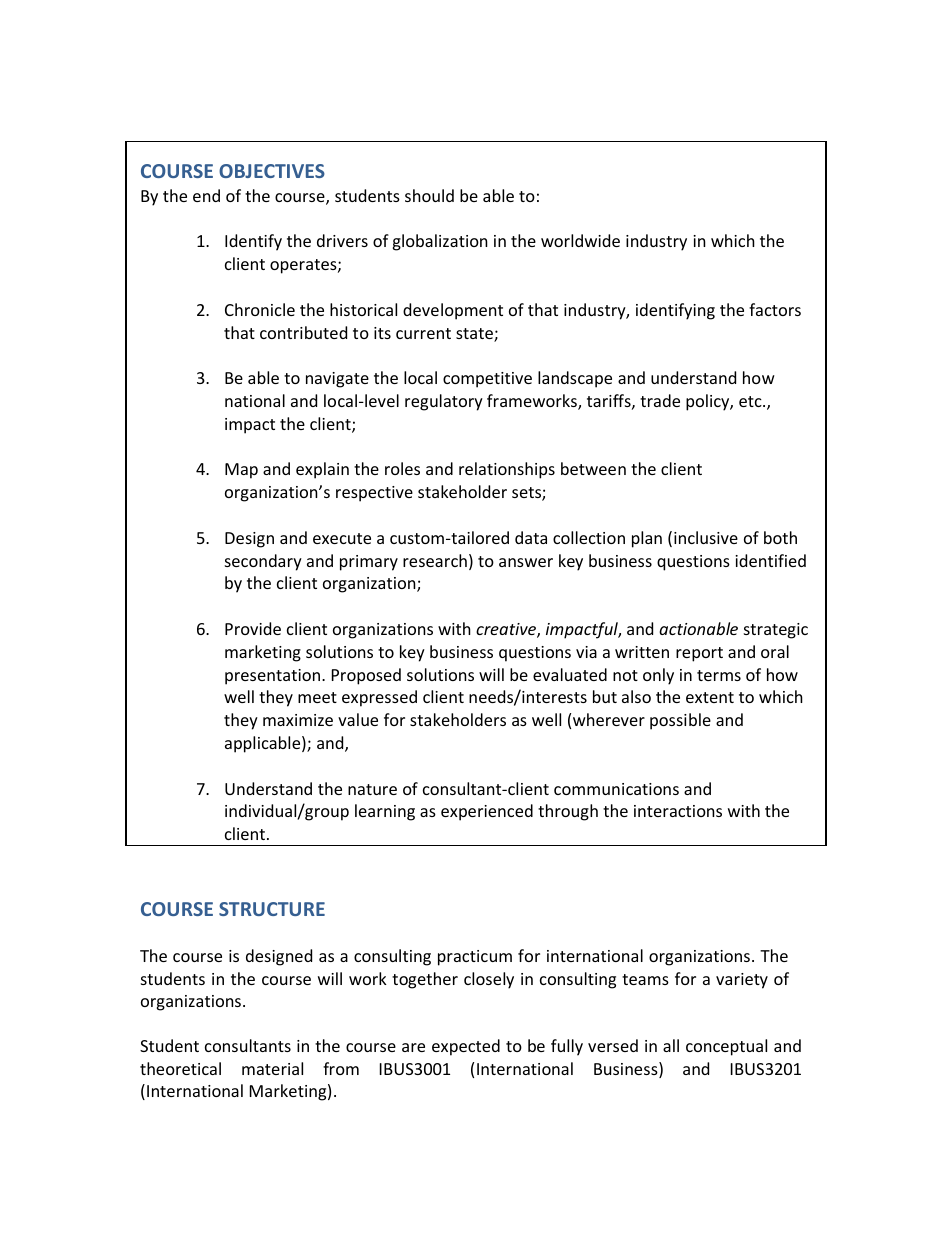 This document has height=1233, width=952. Describe the element at coordinates (580, 240) in the document. I see `worldwide` at that location.
